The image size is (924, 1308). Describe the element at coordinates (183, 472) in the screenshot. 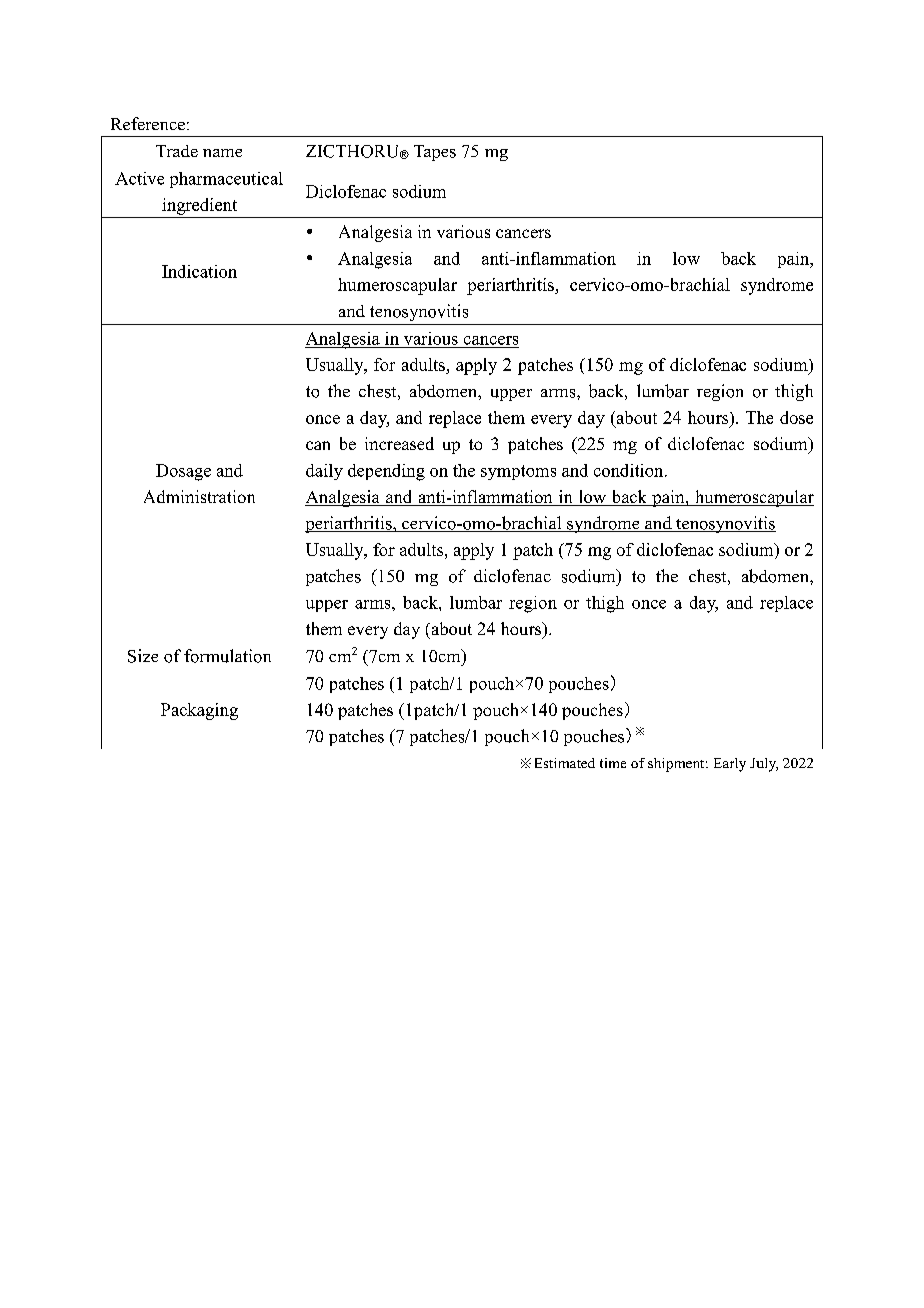

I see `Dosage` at that location.
